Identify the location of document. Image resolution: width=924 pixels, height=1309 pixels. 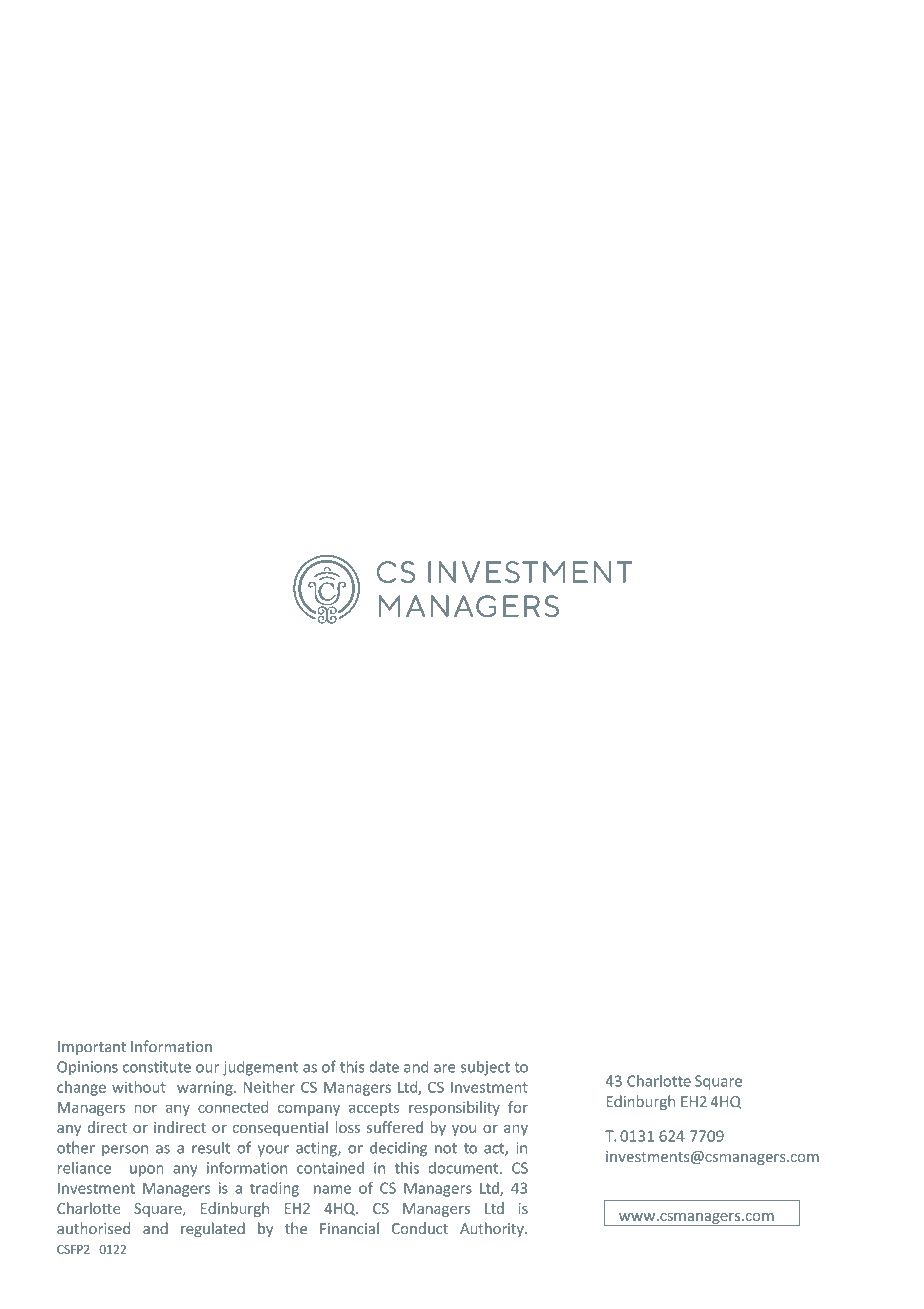
(465, 1168).
